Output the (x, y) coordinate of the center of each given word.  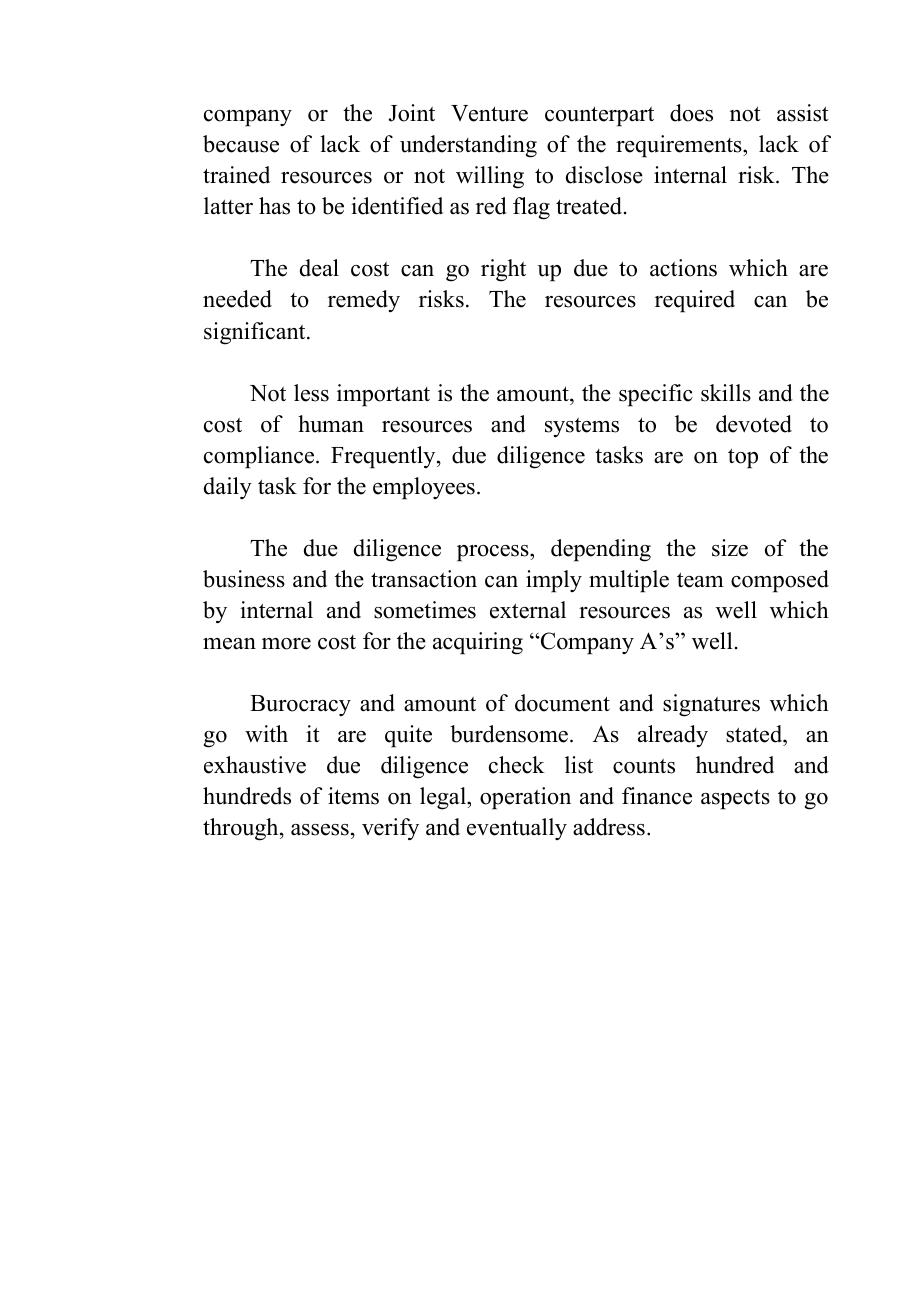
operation (525, 798)
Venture (489, 113)
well (736, 610)
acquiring (478, 643)
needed (237, 299)
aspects (735, 799)
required (695, 301)
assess (320, 830)
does (691, 113)
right (503, 270)
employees (424, 488)
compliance (260, 457)
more (286, 644)
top (743, 458)
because (241, 144)
